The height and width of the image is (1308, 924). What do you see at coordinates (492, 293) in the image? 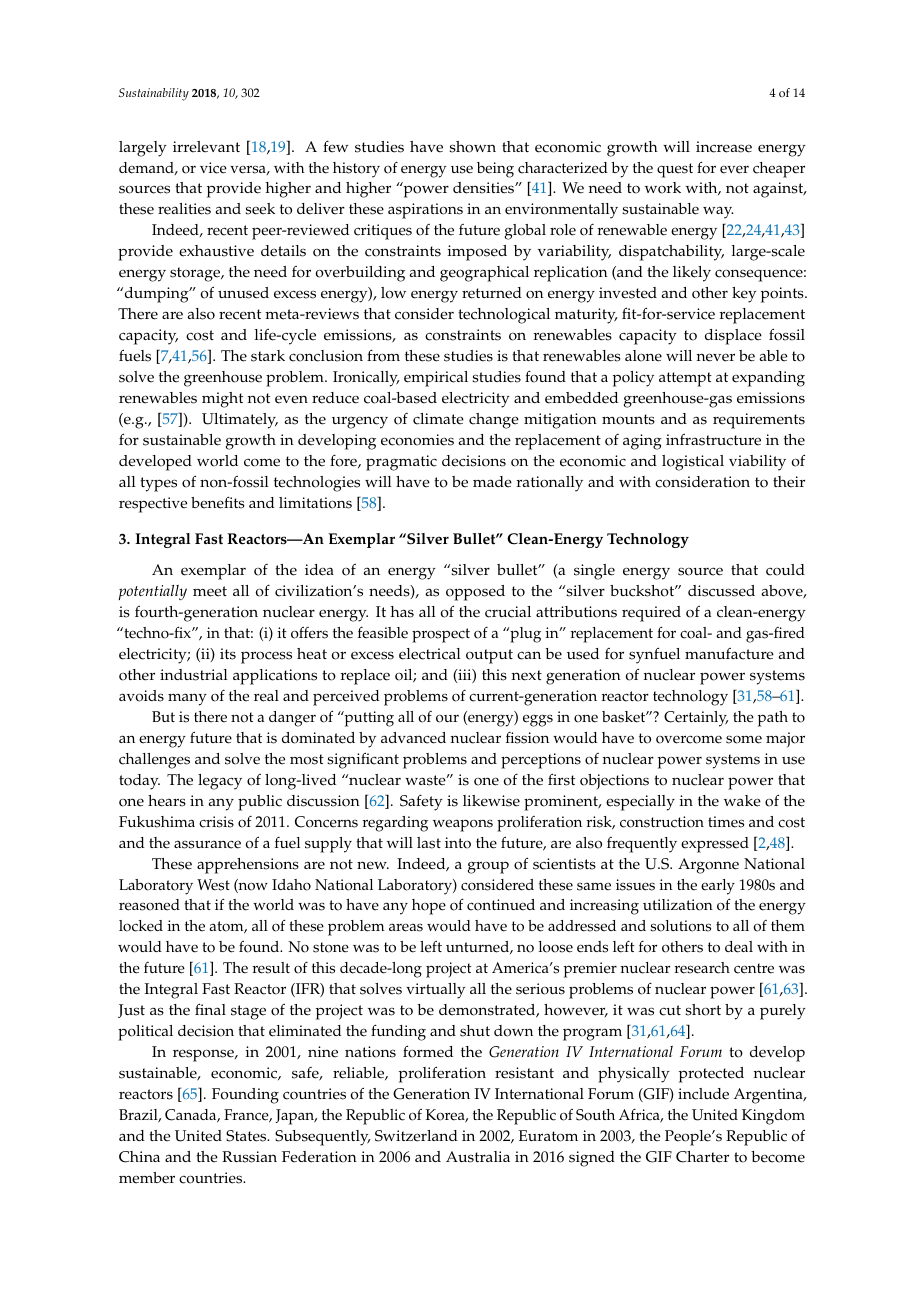
I see `returned` at bounding box center [492, 293].
